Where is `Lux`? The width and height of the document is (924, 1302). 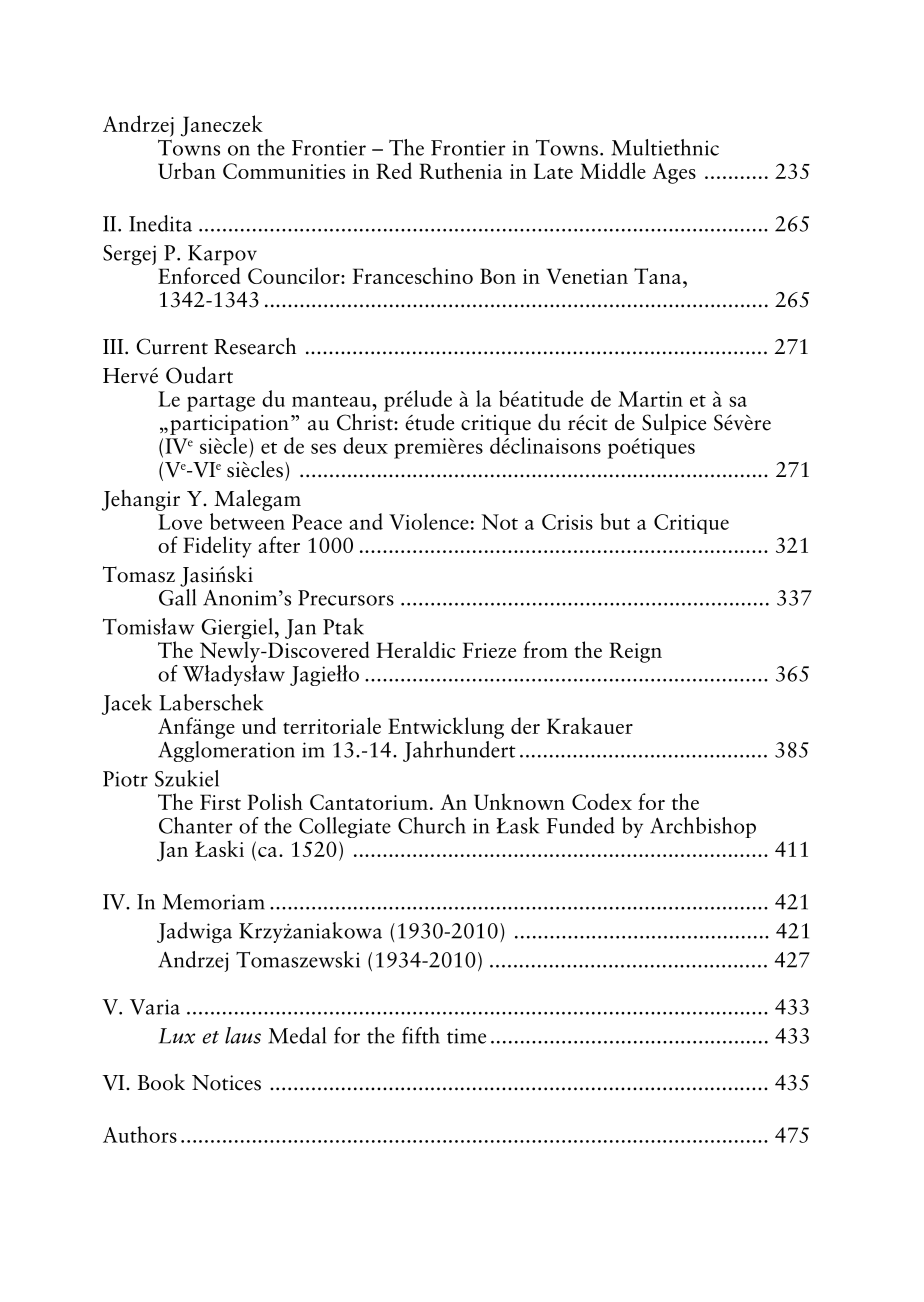
Lux is located at coordinates (177, 1036).
